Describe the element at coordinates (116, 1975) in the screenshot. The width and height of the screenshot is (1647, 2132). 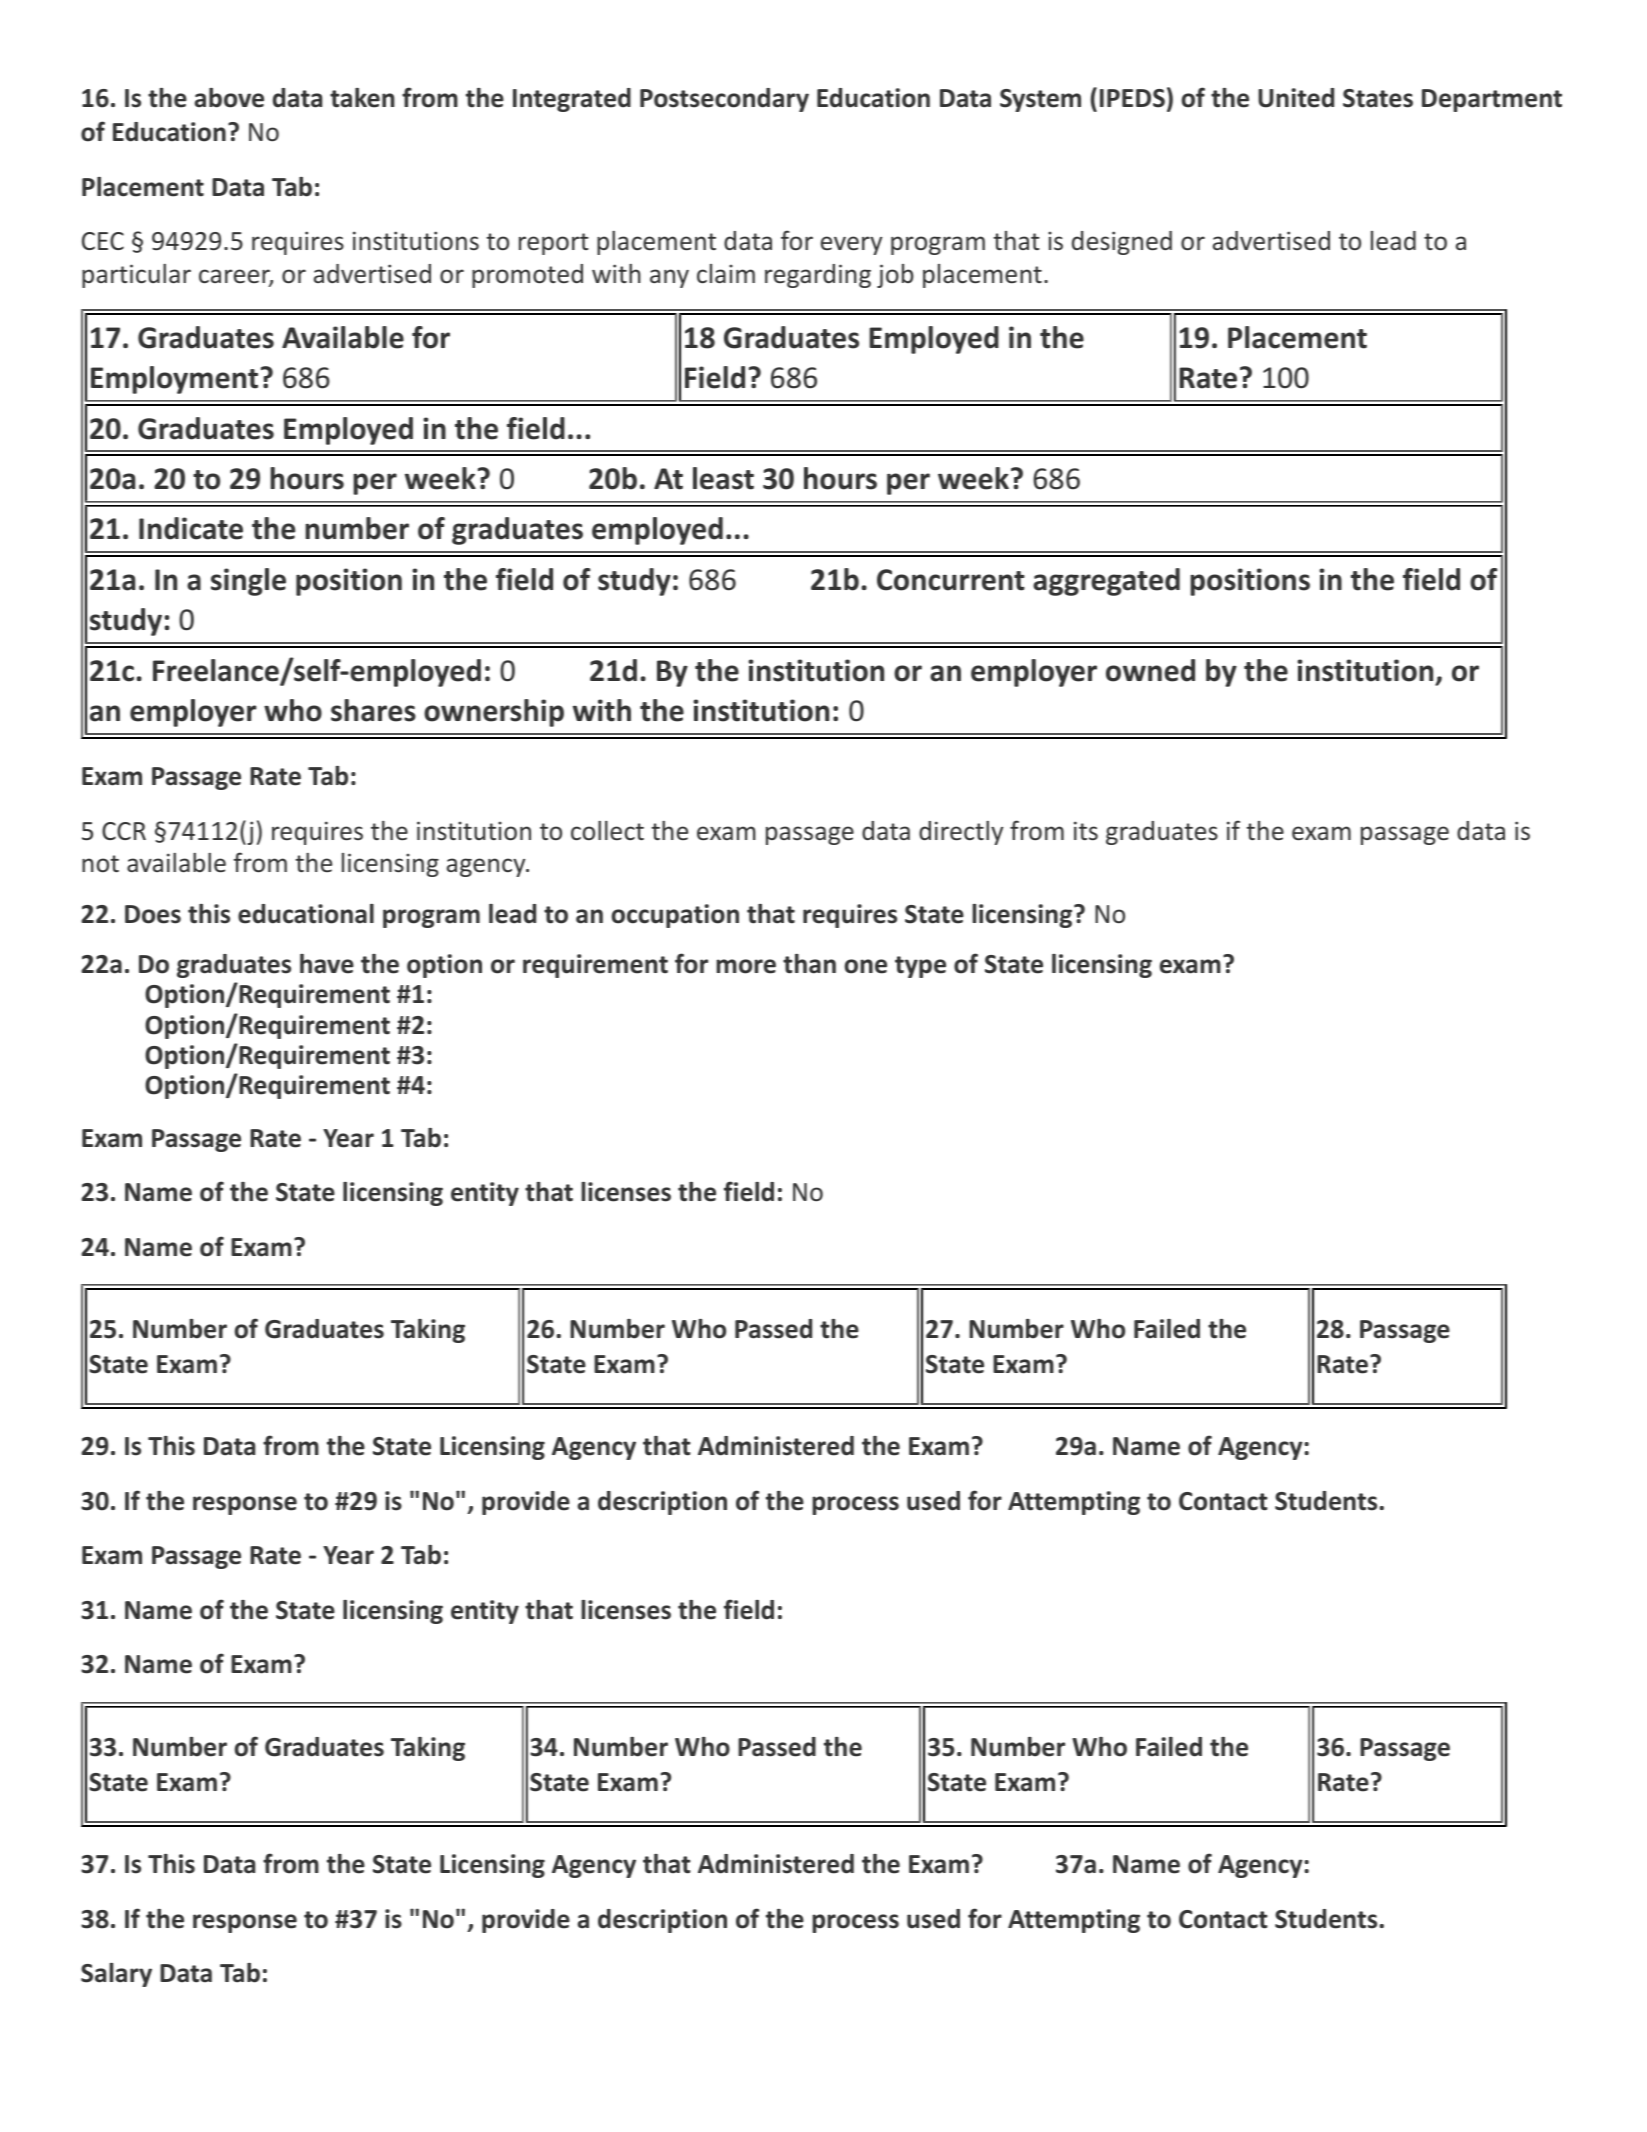
I see `Salary` at that location.
